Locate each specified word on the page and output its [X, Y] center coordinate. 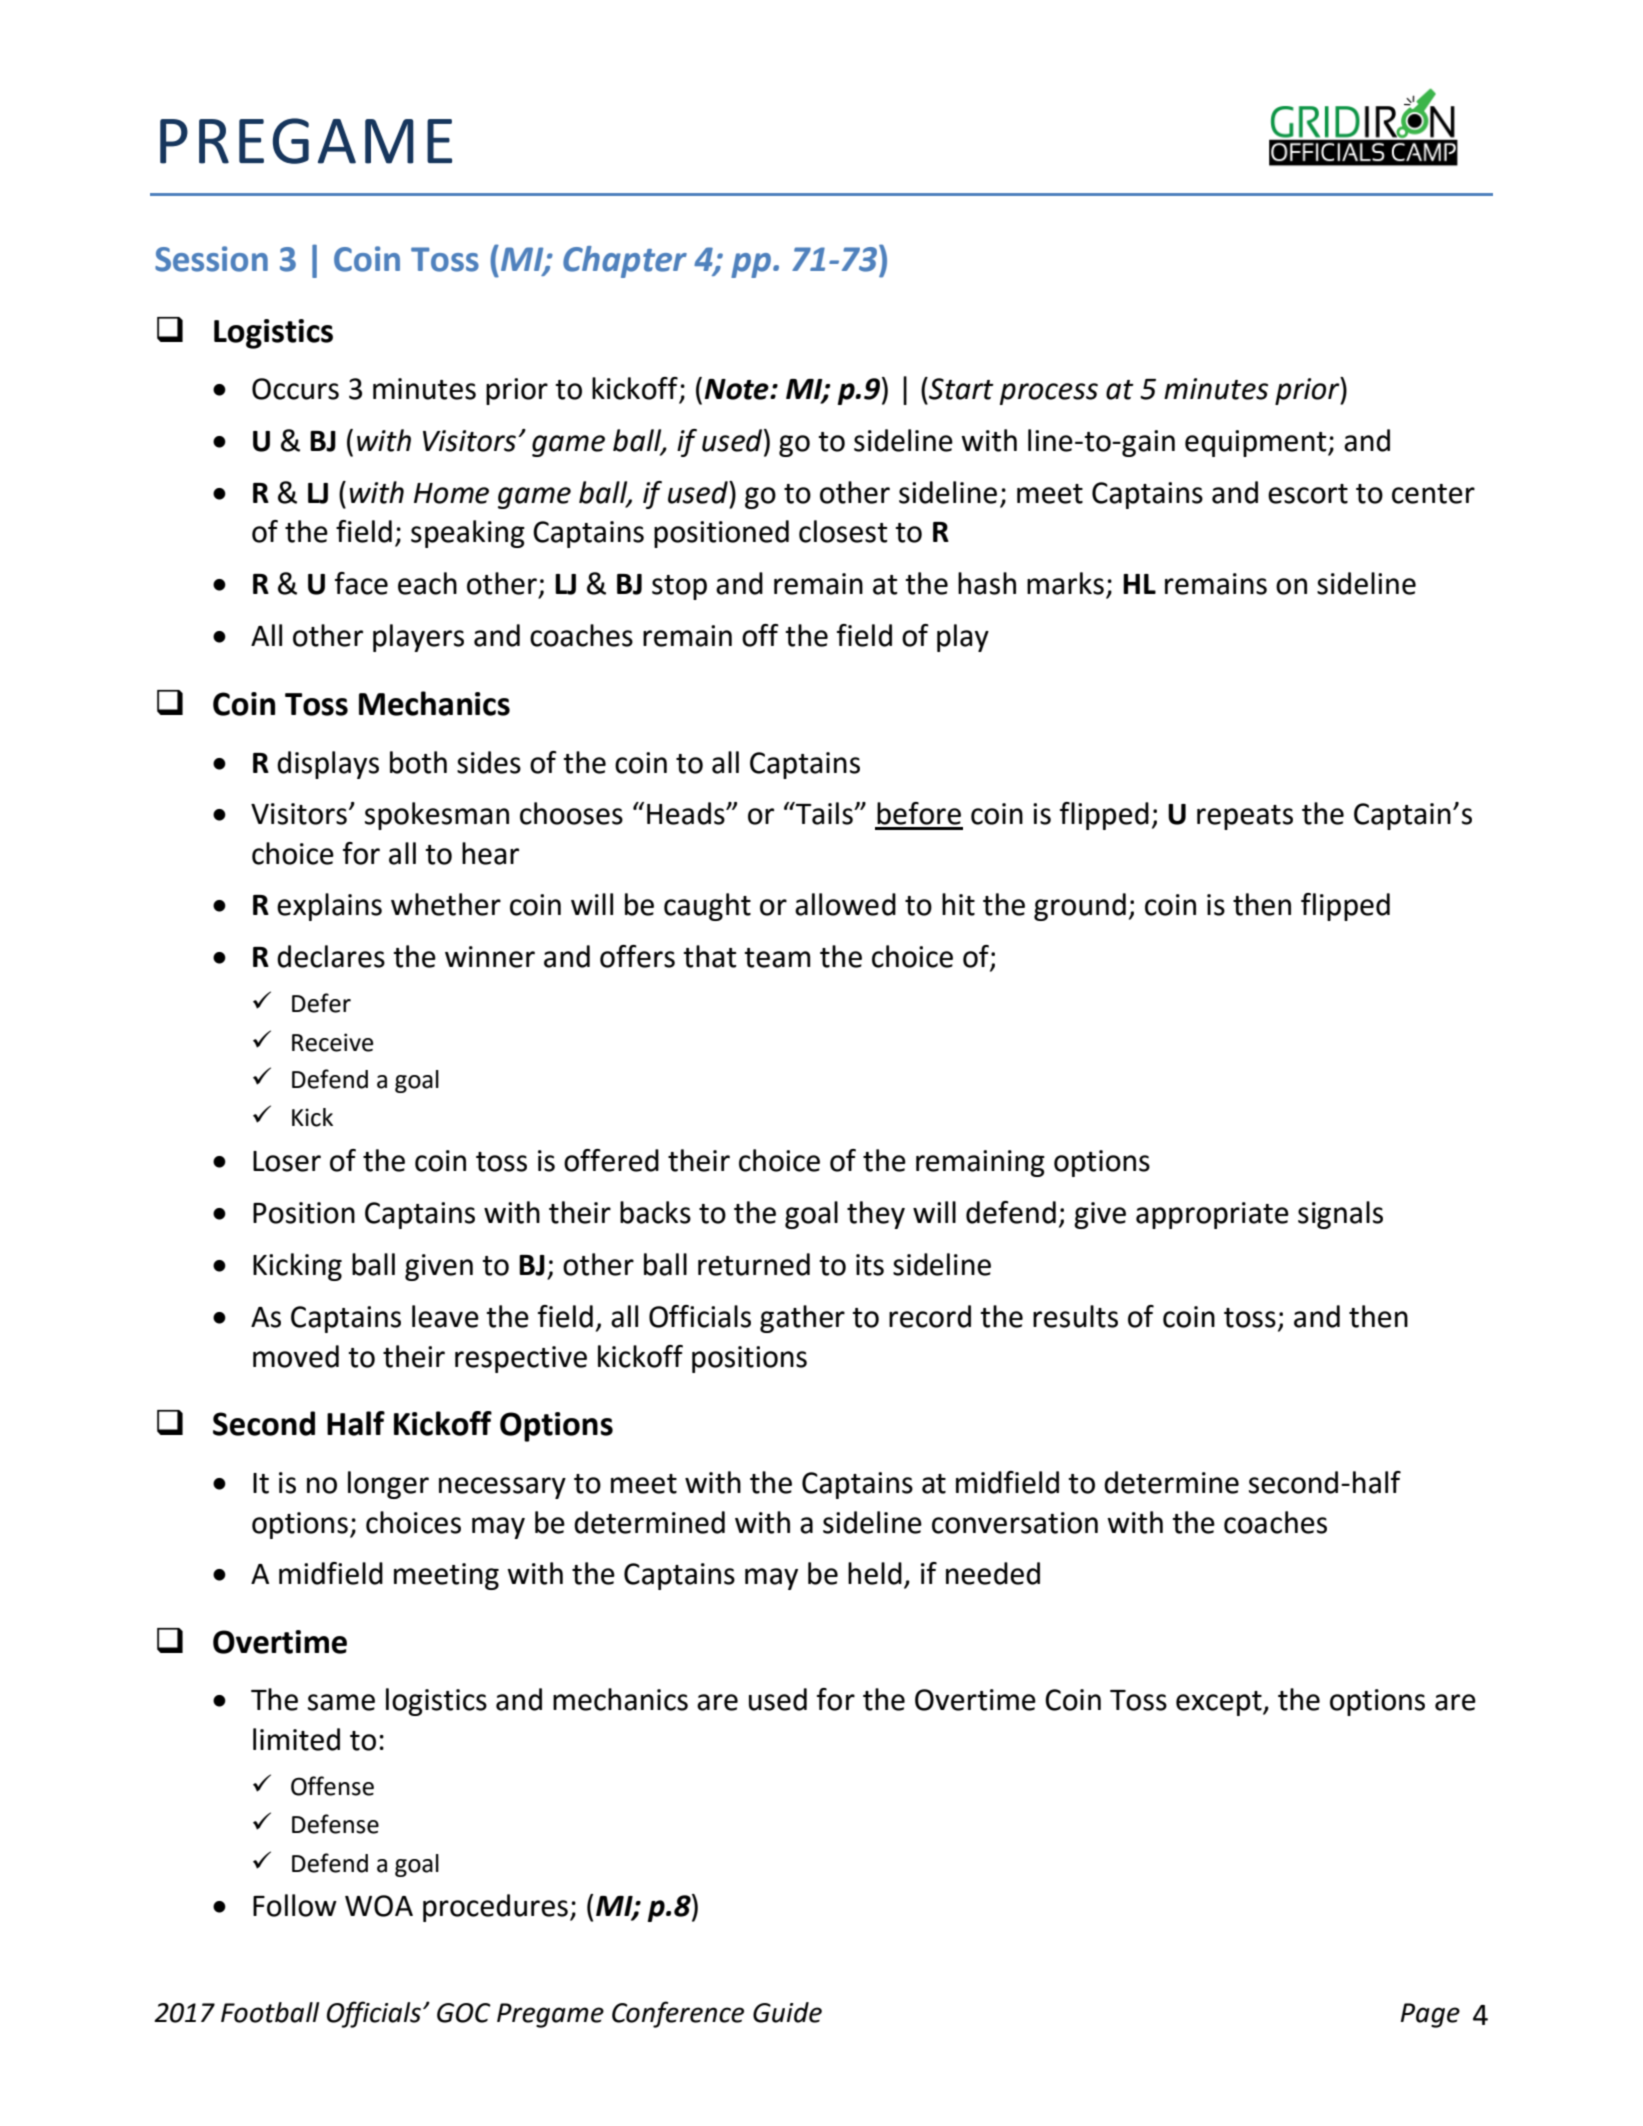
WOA [379, 1906]
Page [1430, 2015]
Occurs [295, 389]
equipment [1257, 443]
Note [738, 389]
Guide [787, 2012]
